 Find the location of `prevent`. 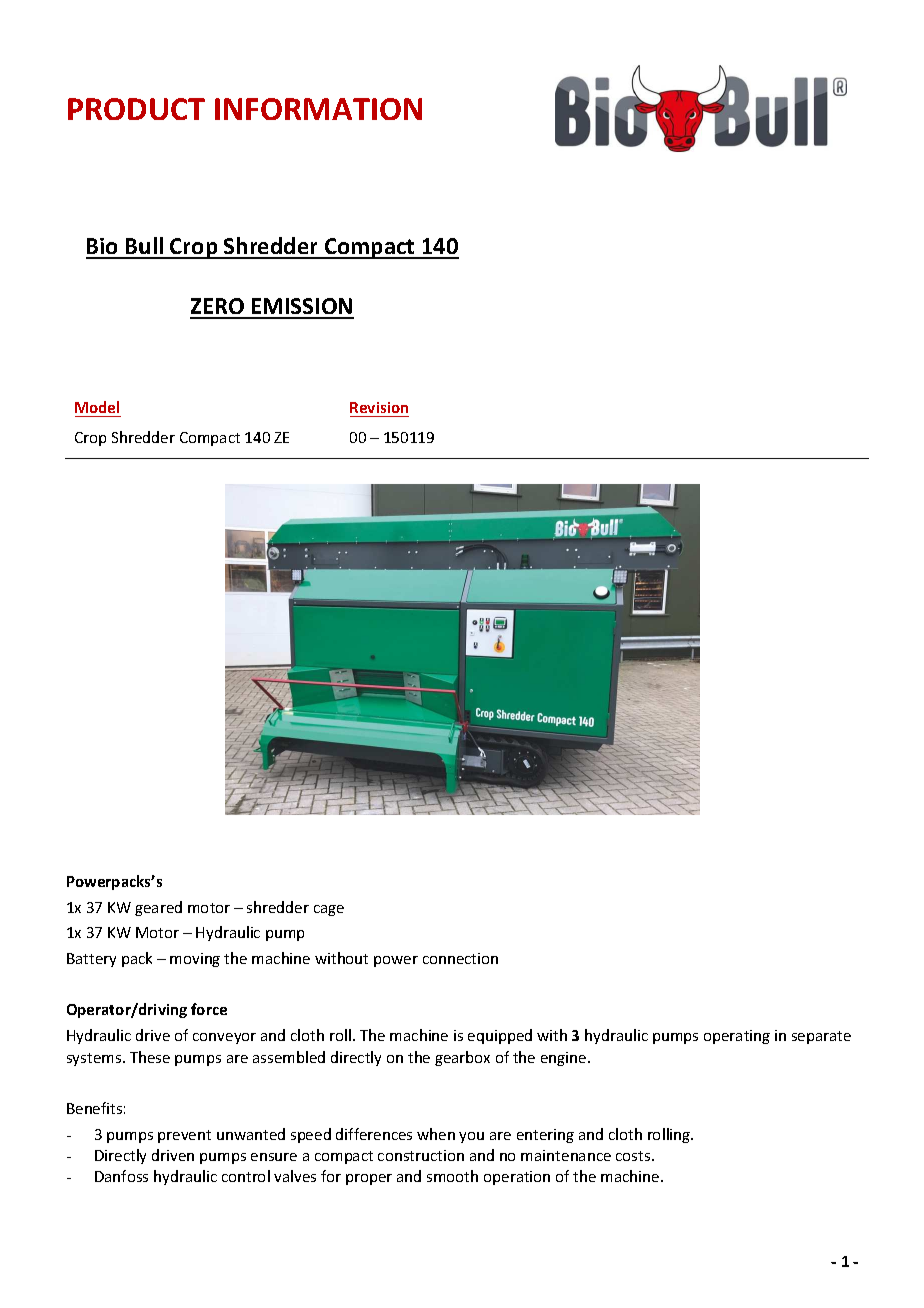

prevent is located at coordinates (184, 1136).
